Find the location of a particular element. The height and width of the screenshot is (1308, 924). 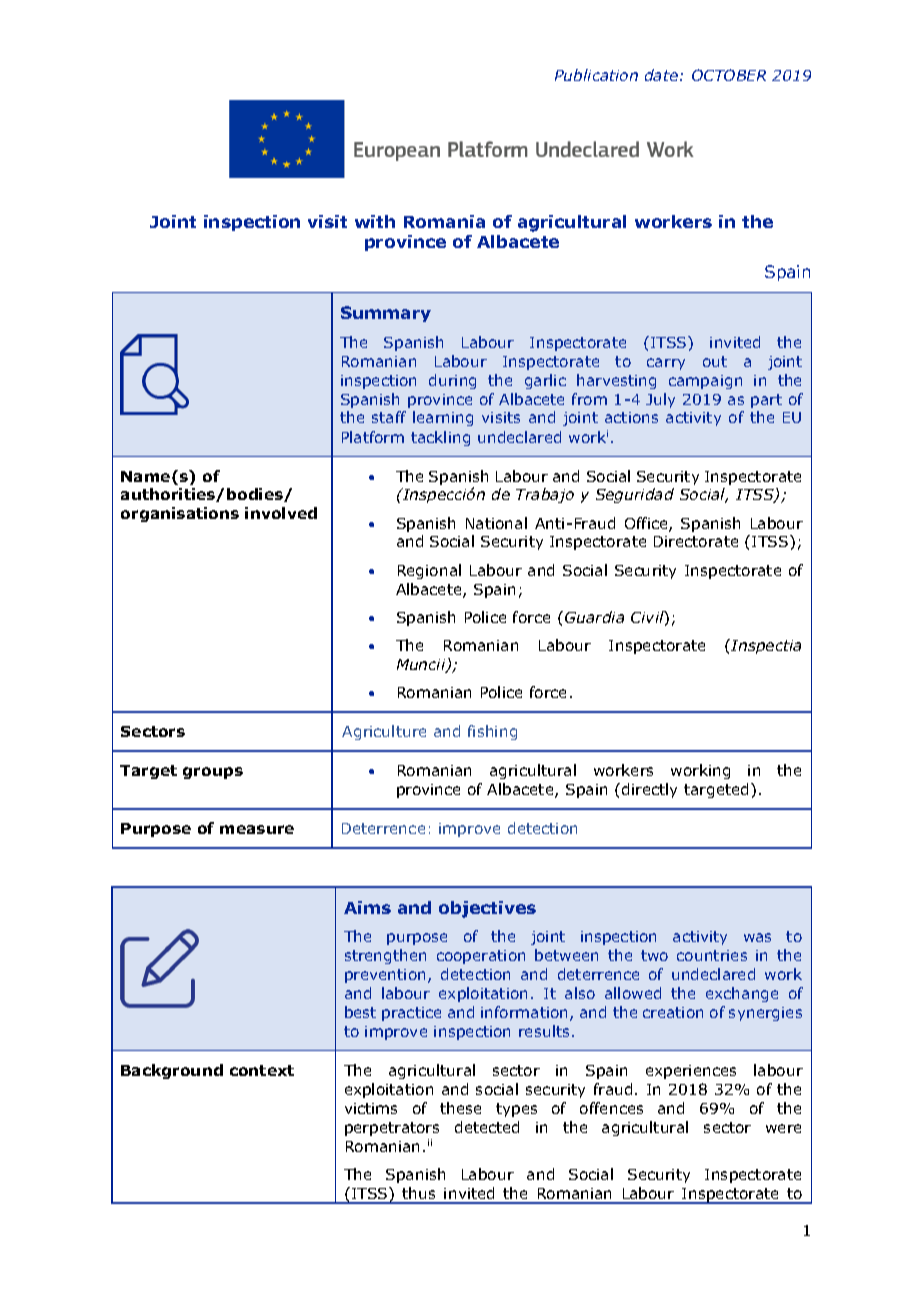

OCTOBER is located at coordinates (729, 75).
